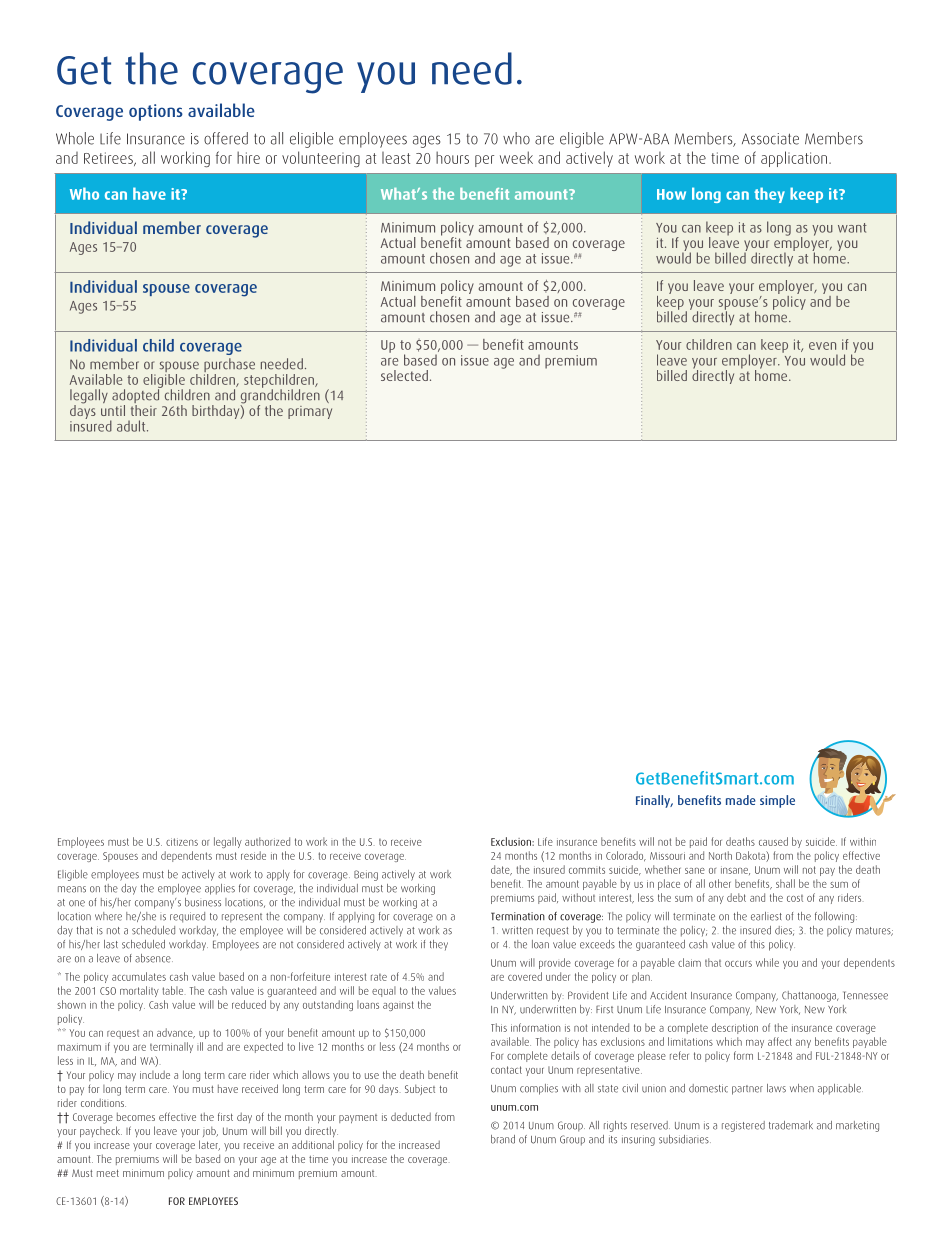 Image resolution: width=952 pixels, height=1233 pixels. I want to click on selected, so click(404, 375).
